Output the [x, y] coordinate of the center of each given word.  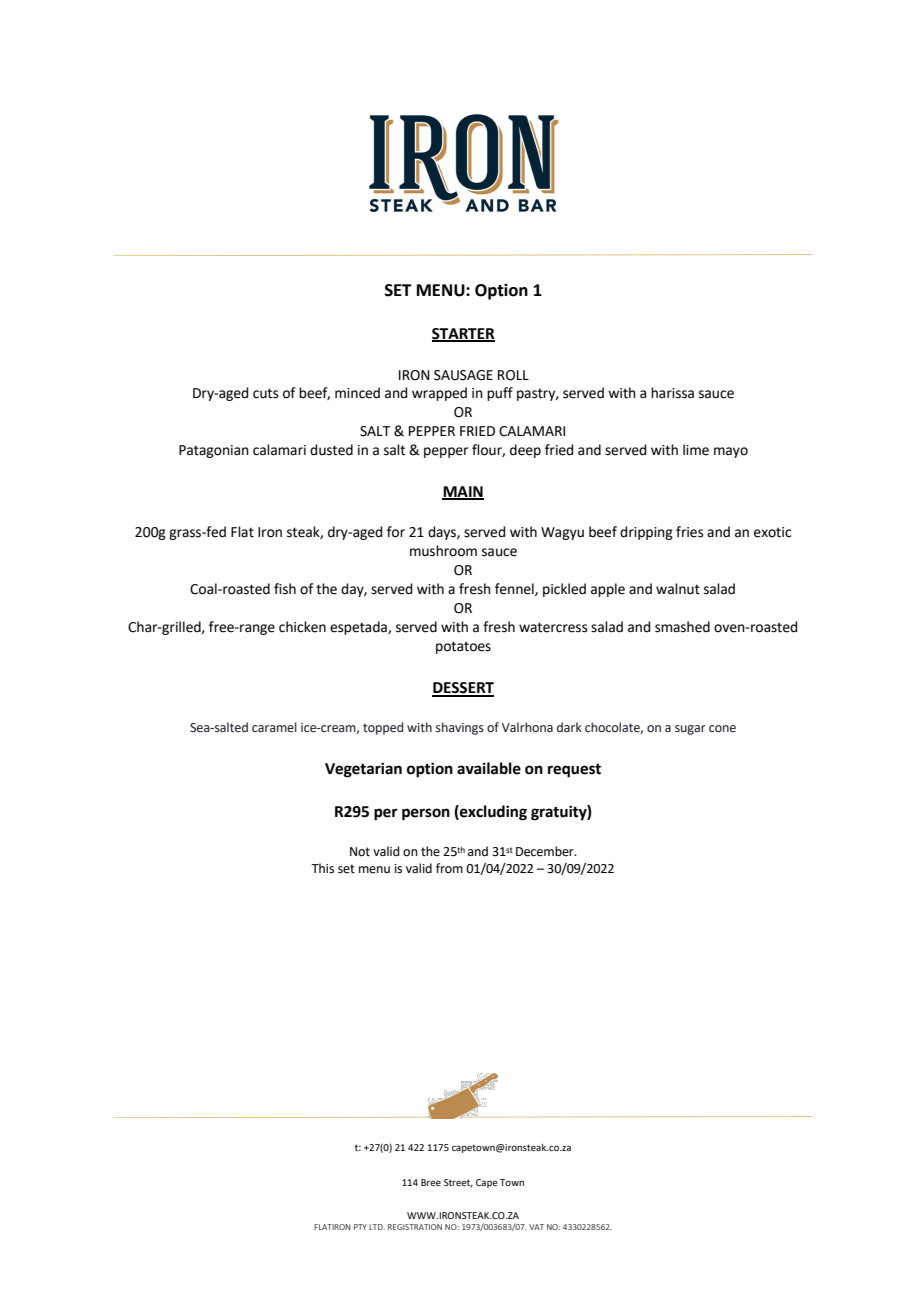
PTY [360, 1227]
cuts [266, 393]
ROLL [513, 375]
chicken [302, 627]
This [322, 868]
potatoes [463, 647]
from [449, 868]
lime [696, 450]
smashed [682, 627]
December [546, 851]
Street [458, 1183]
